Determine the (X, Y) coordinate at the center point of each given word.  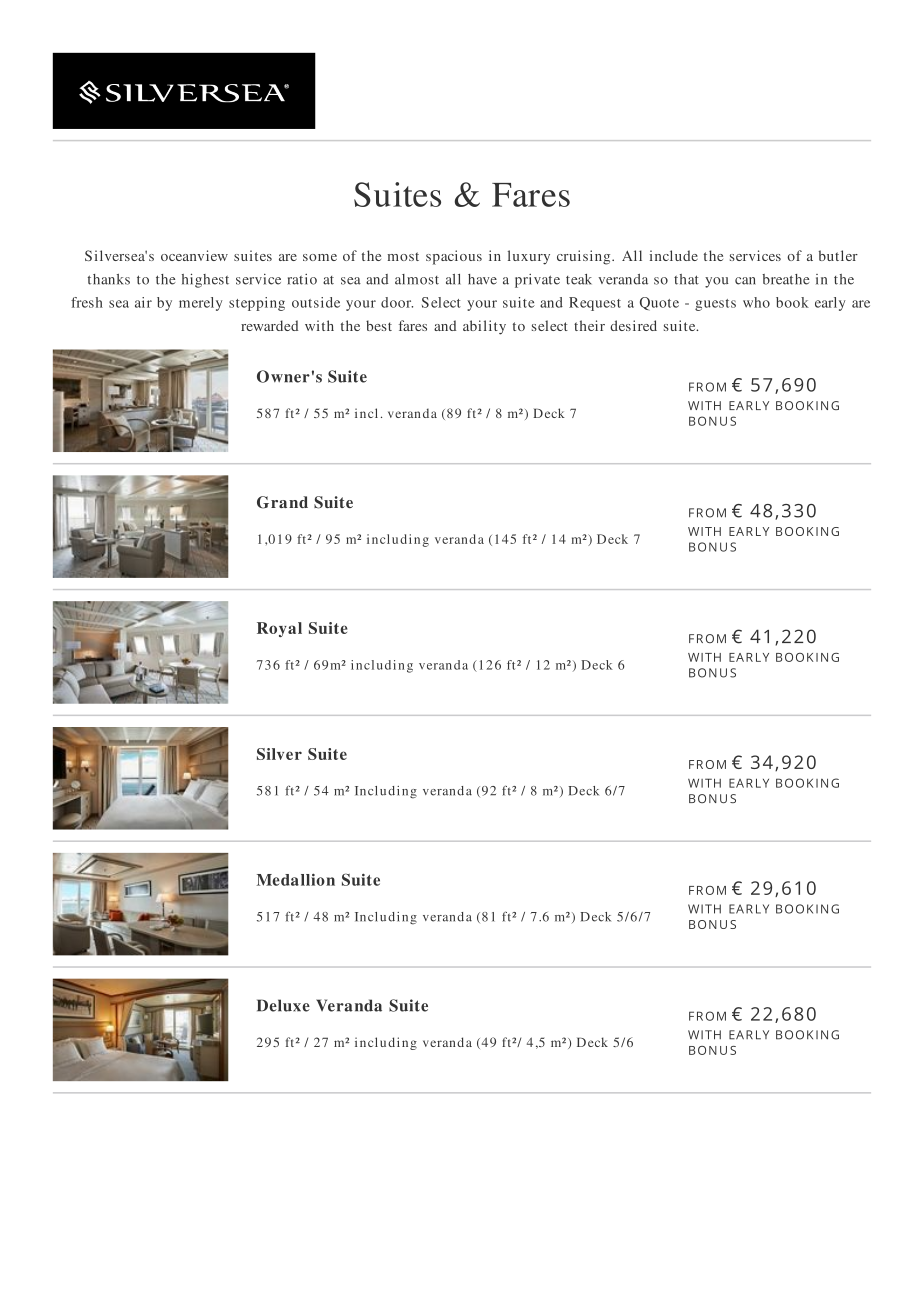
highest (205, 280)
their (589, 325)
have (482, 279)
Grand (282, 502)
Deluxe (283, 1005)
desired (633, 325)
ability (484, 327)
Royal (279, 629)
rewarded (269, 325)
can (745, 281)
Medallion (295, 879)
